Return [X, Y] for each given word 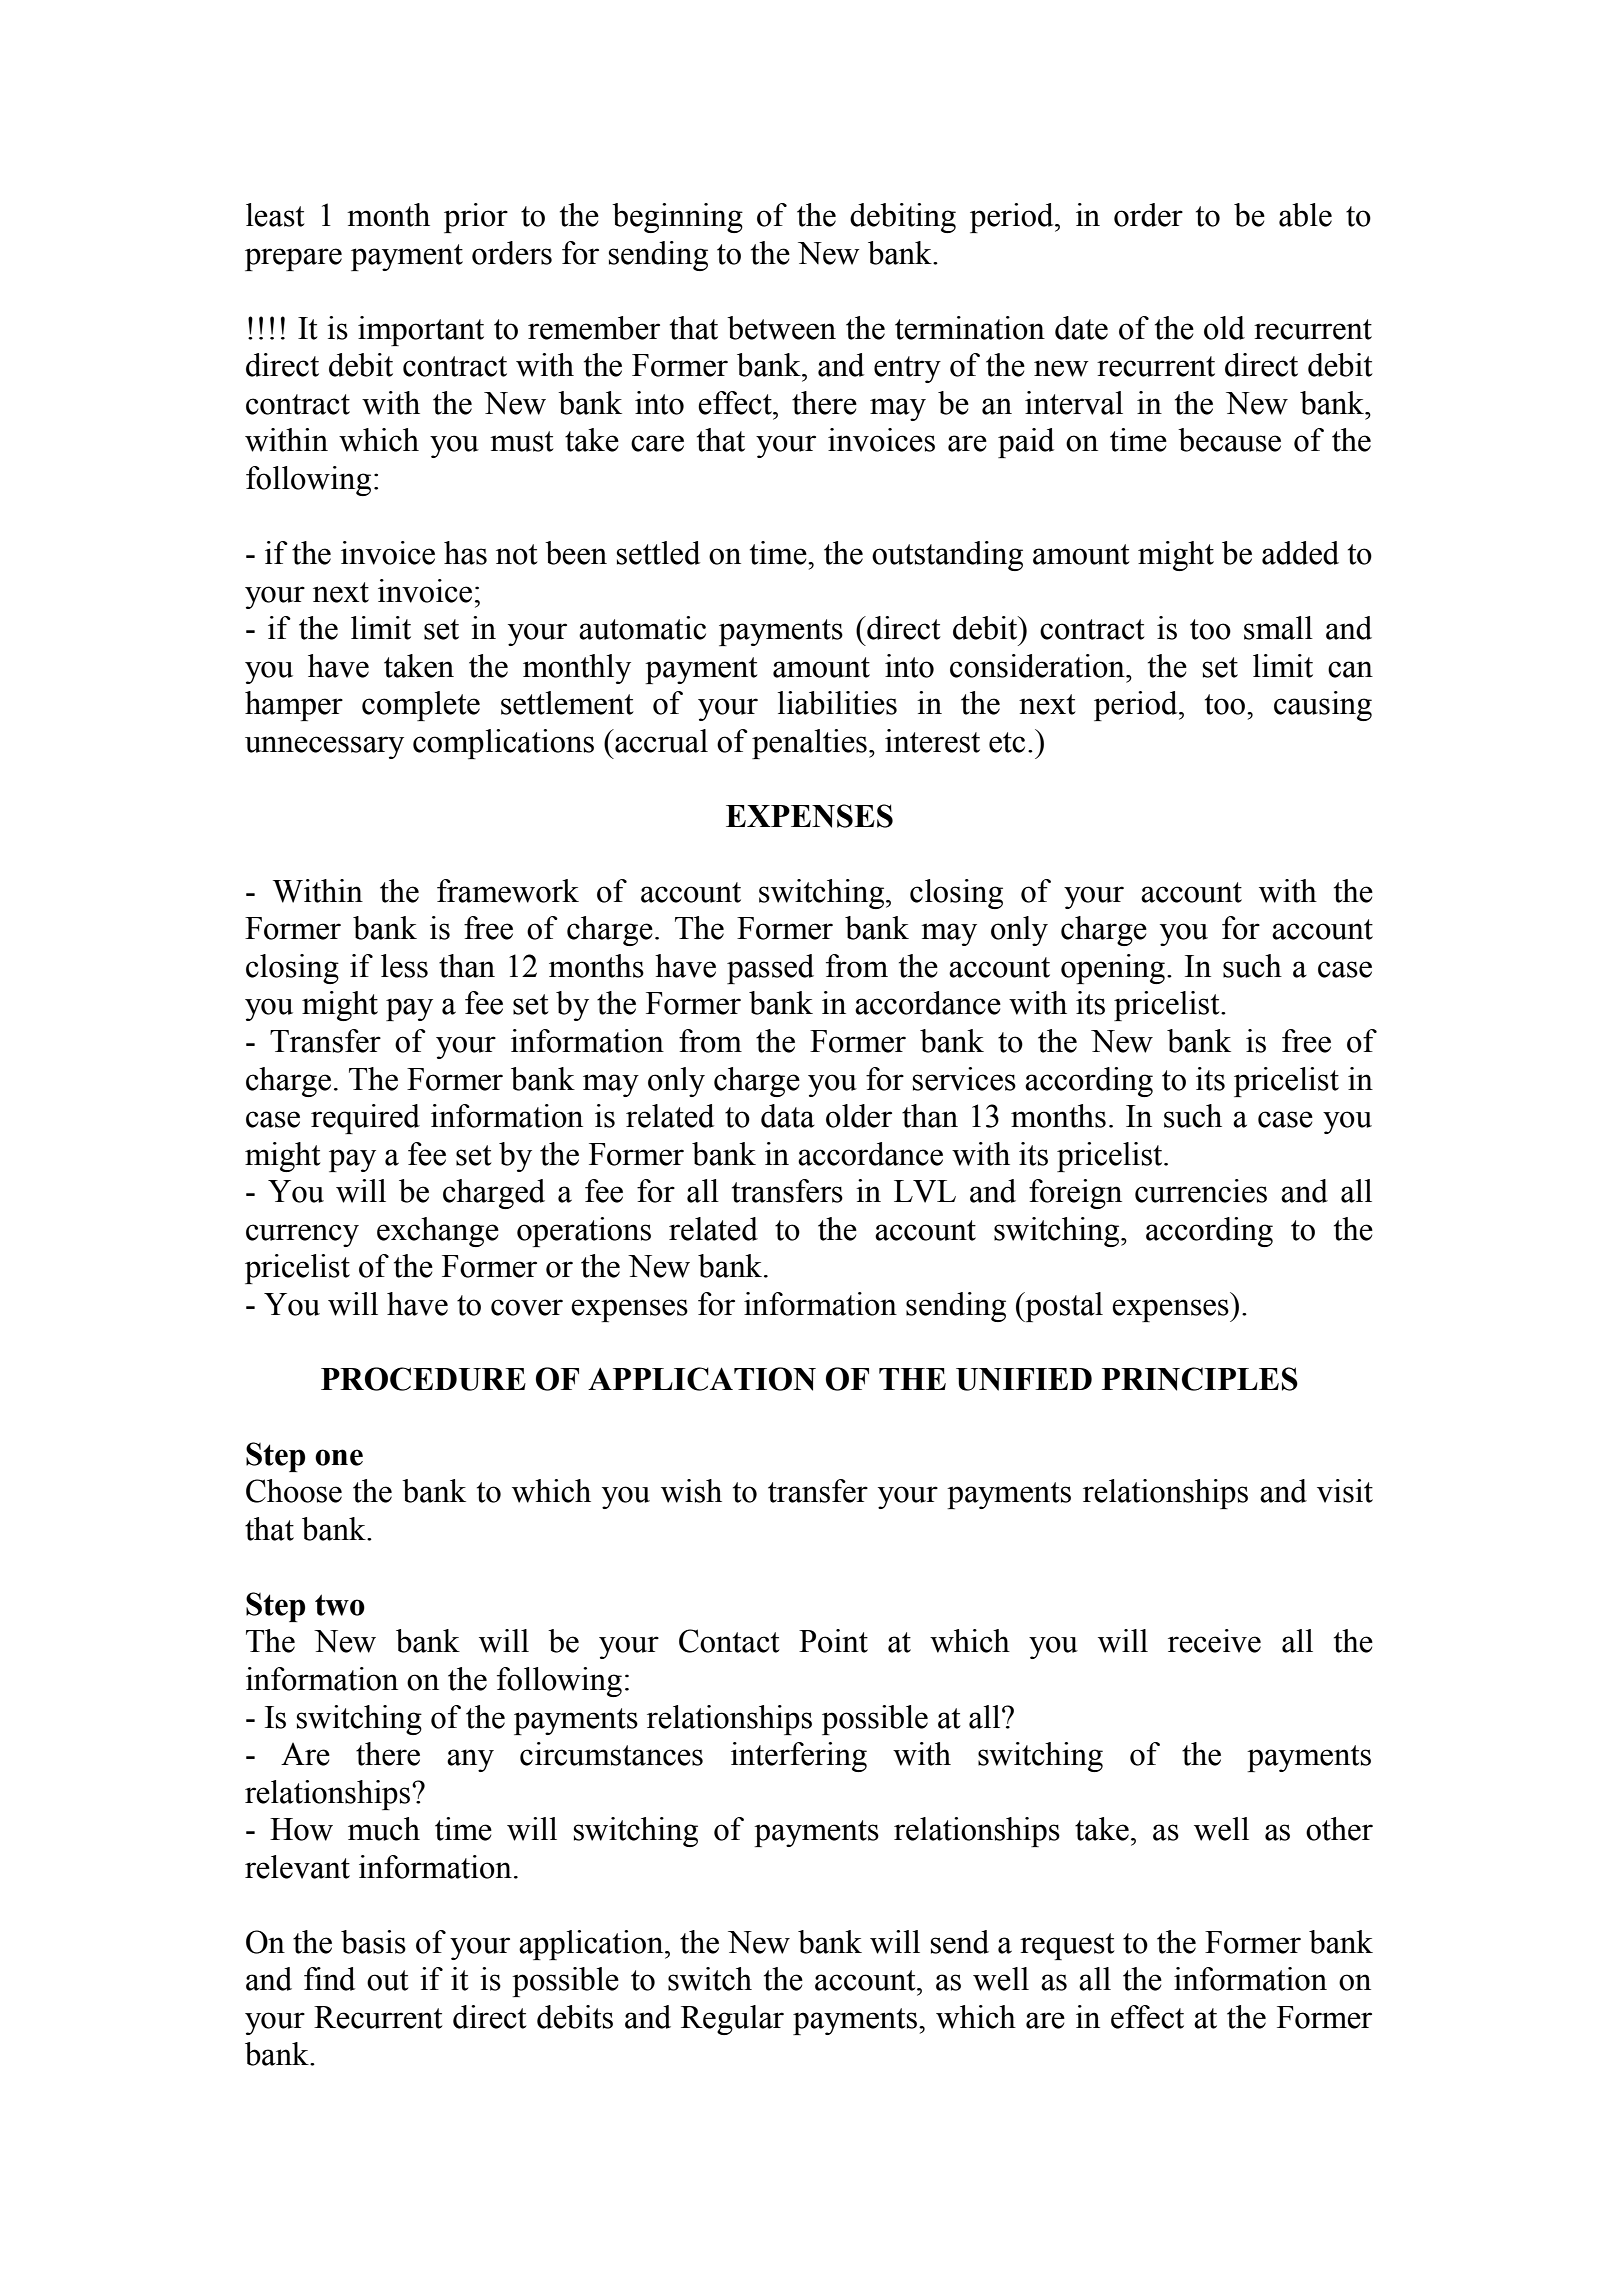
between [781, 328]
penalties [809, 744]
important [421, 331]
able [1305, 215]
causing [1323, 706]
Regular [732, 2020]
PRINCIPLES [1200, 1379]
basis [373, 1942]
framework [508, 891]
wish [691, 1491]
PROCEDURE [423, 1379]
